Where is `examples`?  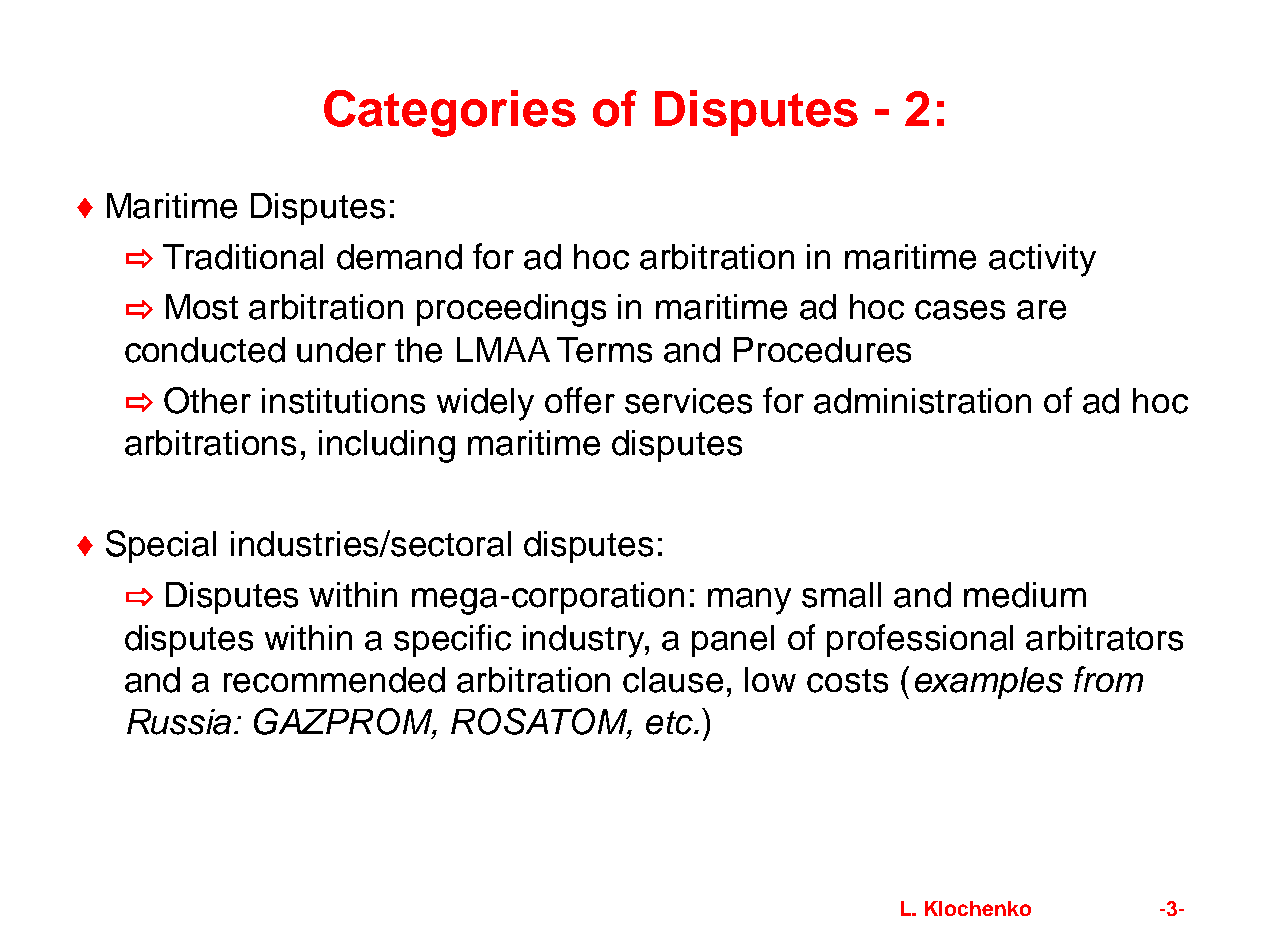 examples is located at coordinates (989, 683).
